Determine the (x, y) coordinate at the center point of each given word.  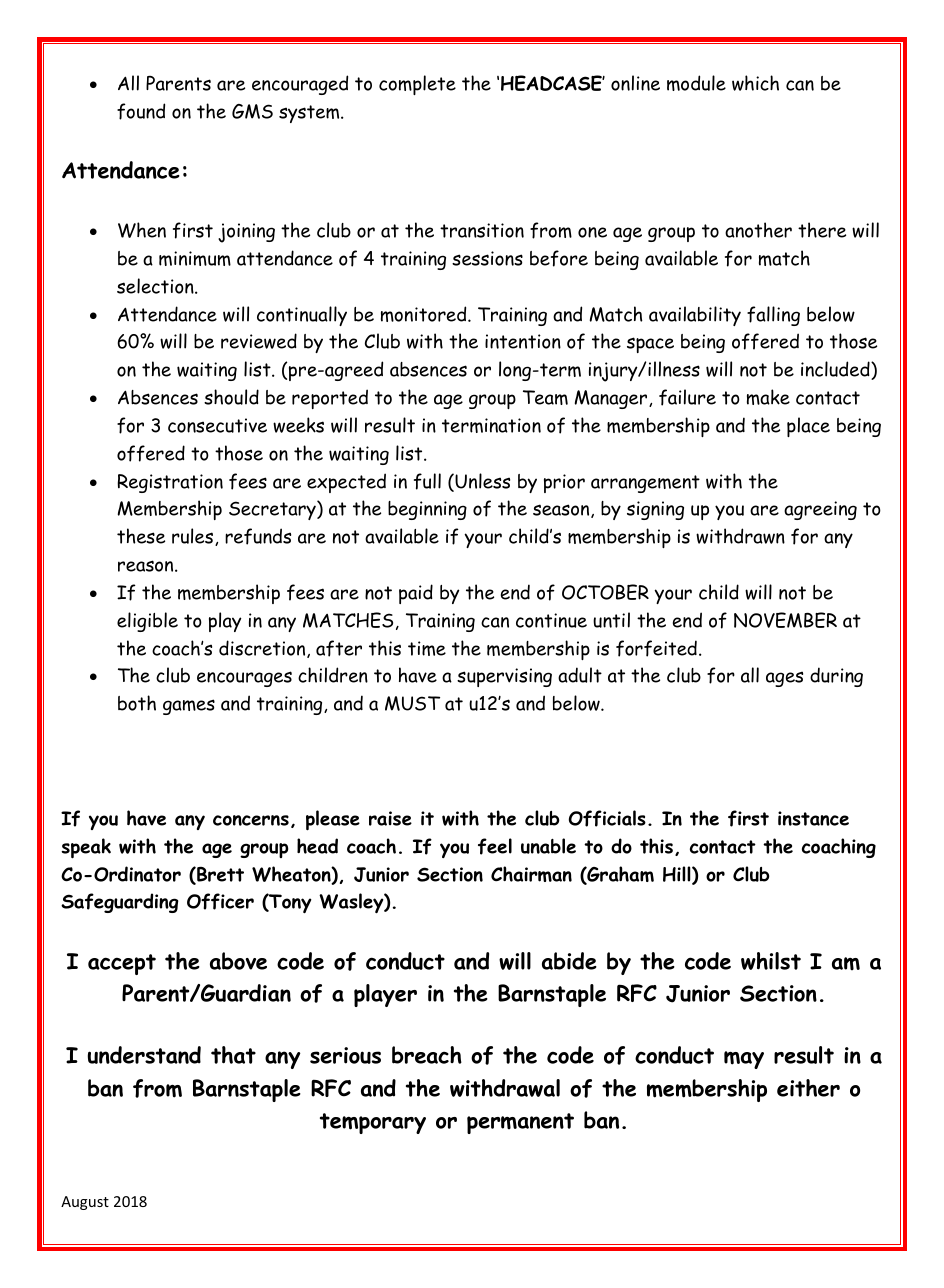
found (141, 111)
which (755, 83)
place (808, 427)
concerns (251, 820)
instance (813, 818)
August (85, 1203)
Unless (481, 482)
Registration (170, 483)
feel (495, 846)
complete (417, 85)
